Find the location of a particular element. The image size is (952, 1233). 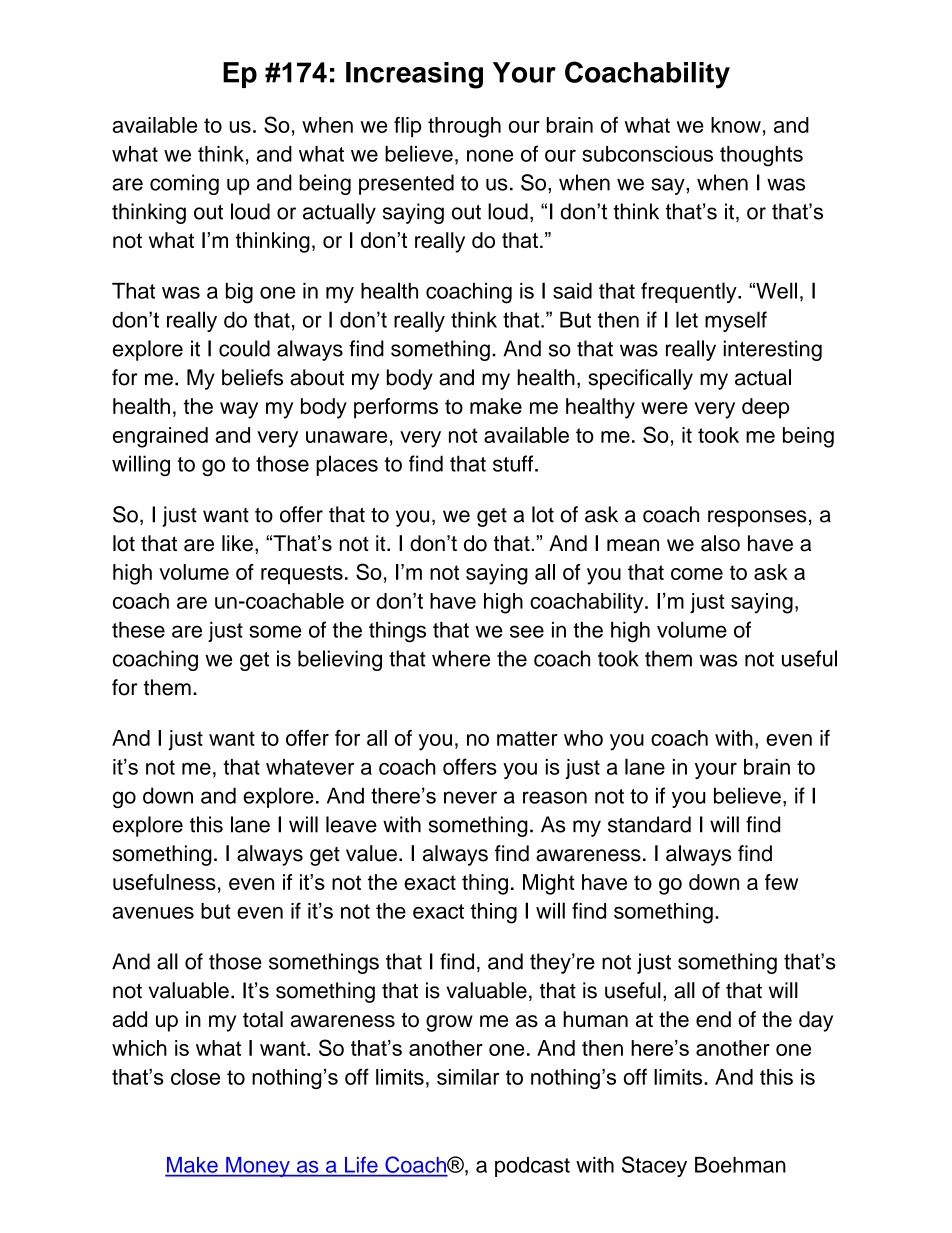

through is located at coordinates (464, 127).
